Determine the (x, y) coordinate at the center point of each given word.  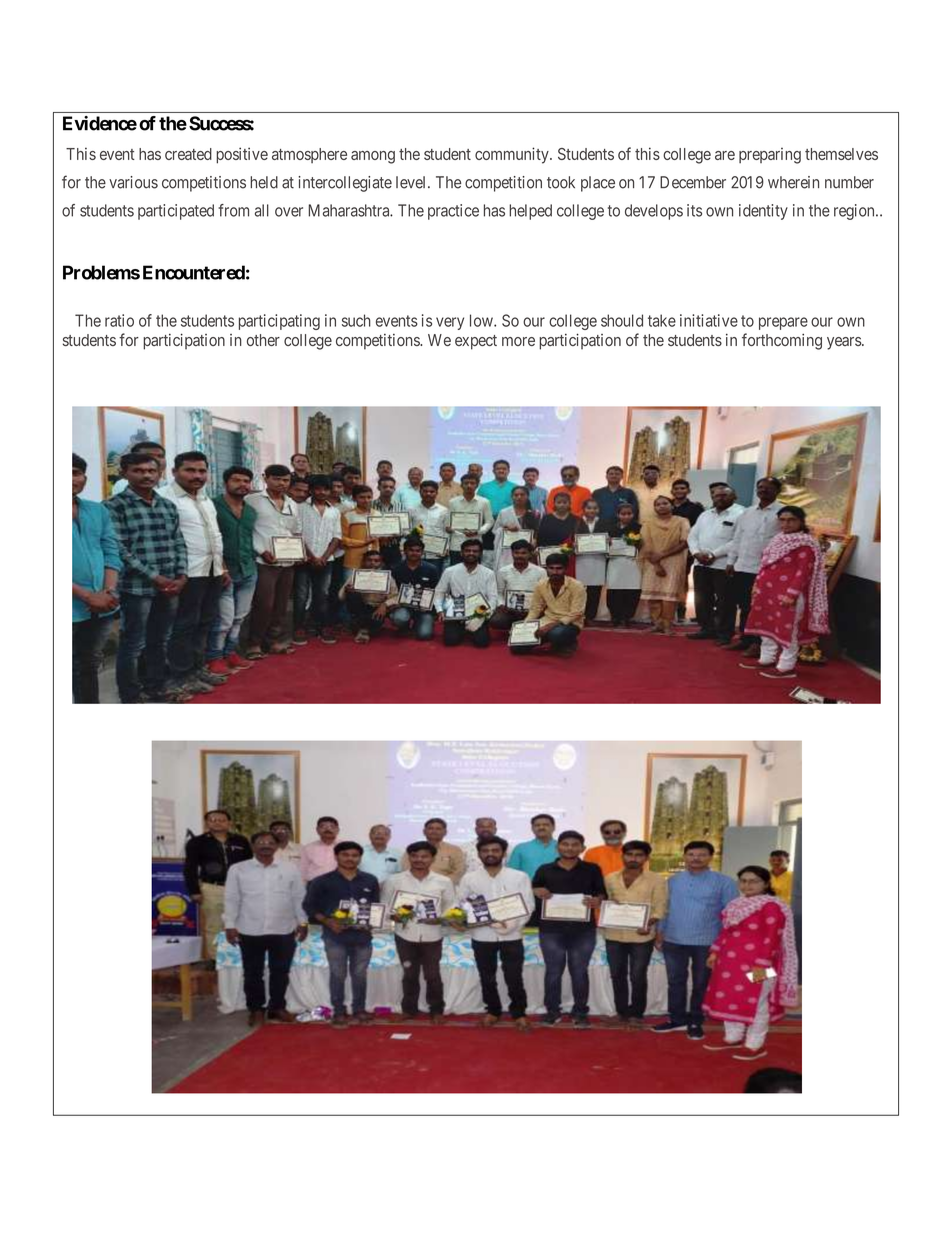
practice (453, 212)
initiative (709, 320)
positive (242, 155)
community (513, 155)
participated (176, 212)
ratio (119, 320)
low (482, 320)
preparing (770, 156)
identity (763, 212)
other (263, 340)
